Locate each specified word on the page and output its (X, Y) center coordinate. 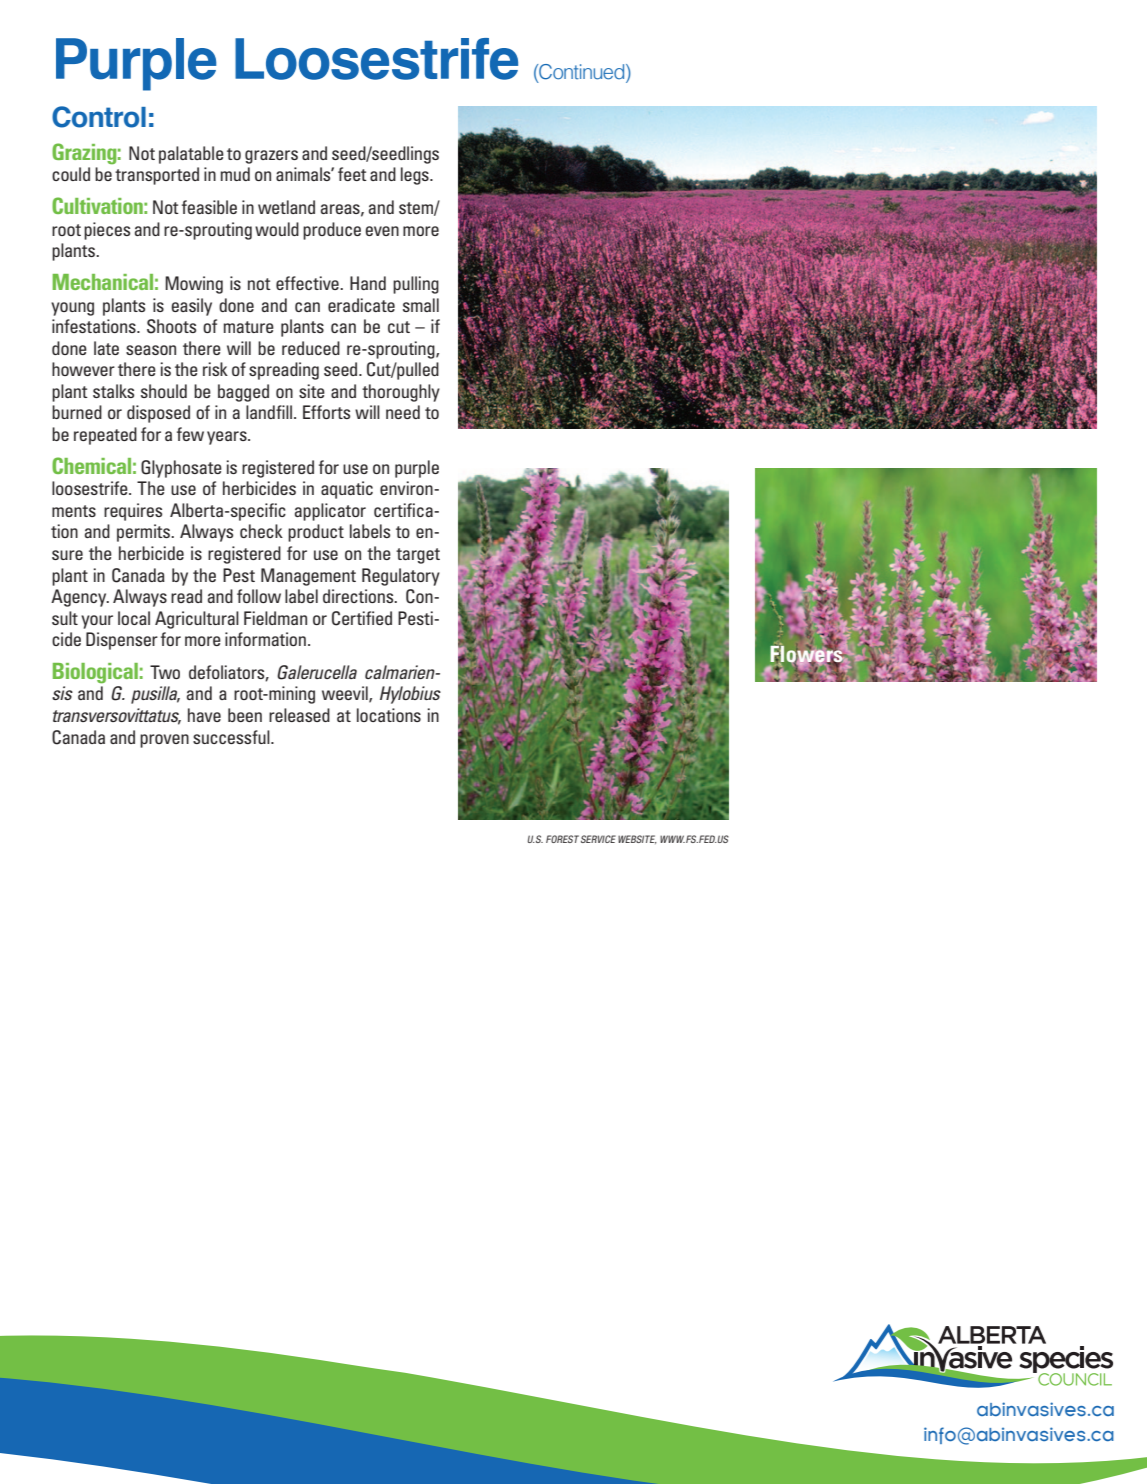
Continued (582, 73)
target (418, 556)
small (421, 305)
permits (145, 533)
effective (308, 283)
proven (164, 741)
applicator (330, 512)
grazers (271, 157)
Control (99, 117)
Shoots (171, 326)
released (299, 715)
